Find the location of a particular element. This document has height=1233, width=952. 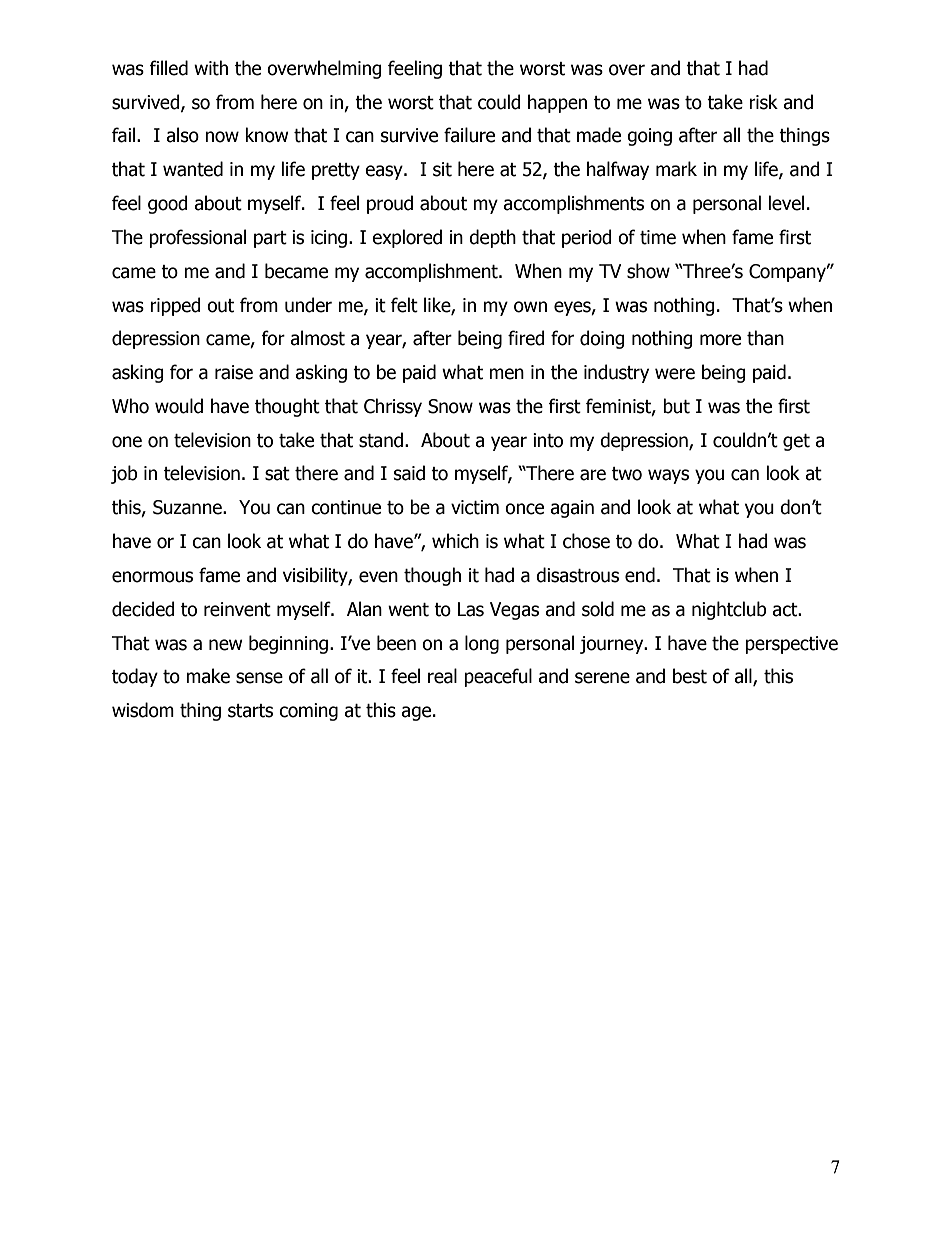

ripped is located at coordinates (175, 306).
